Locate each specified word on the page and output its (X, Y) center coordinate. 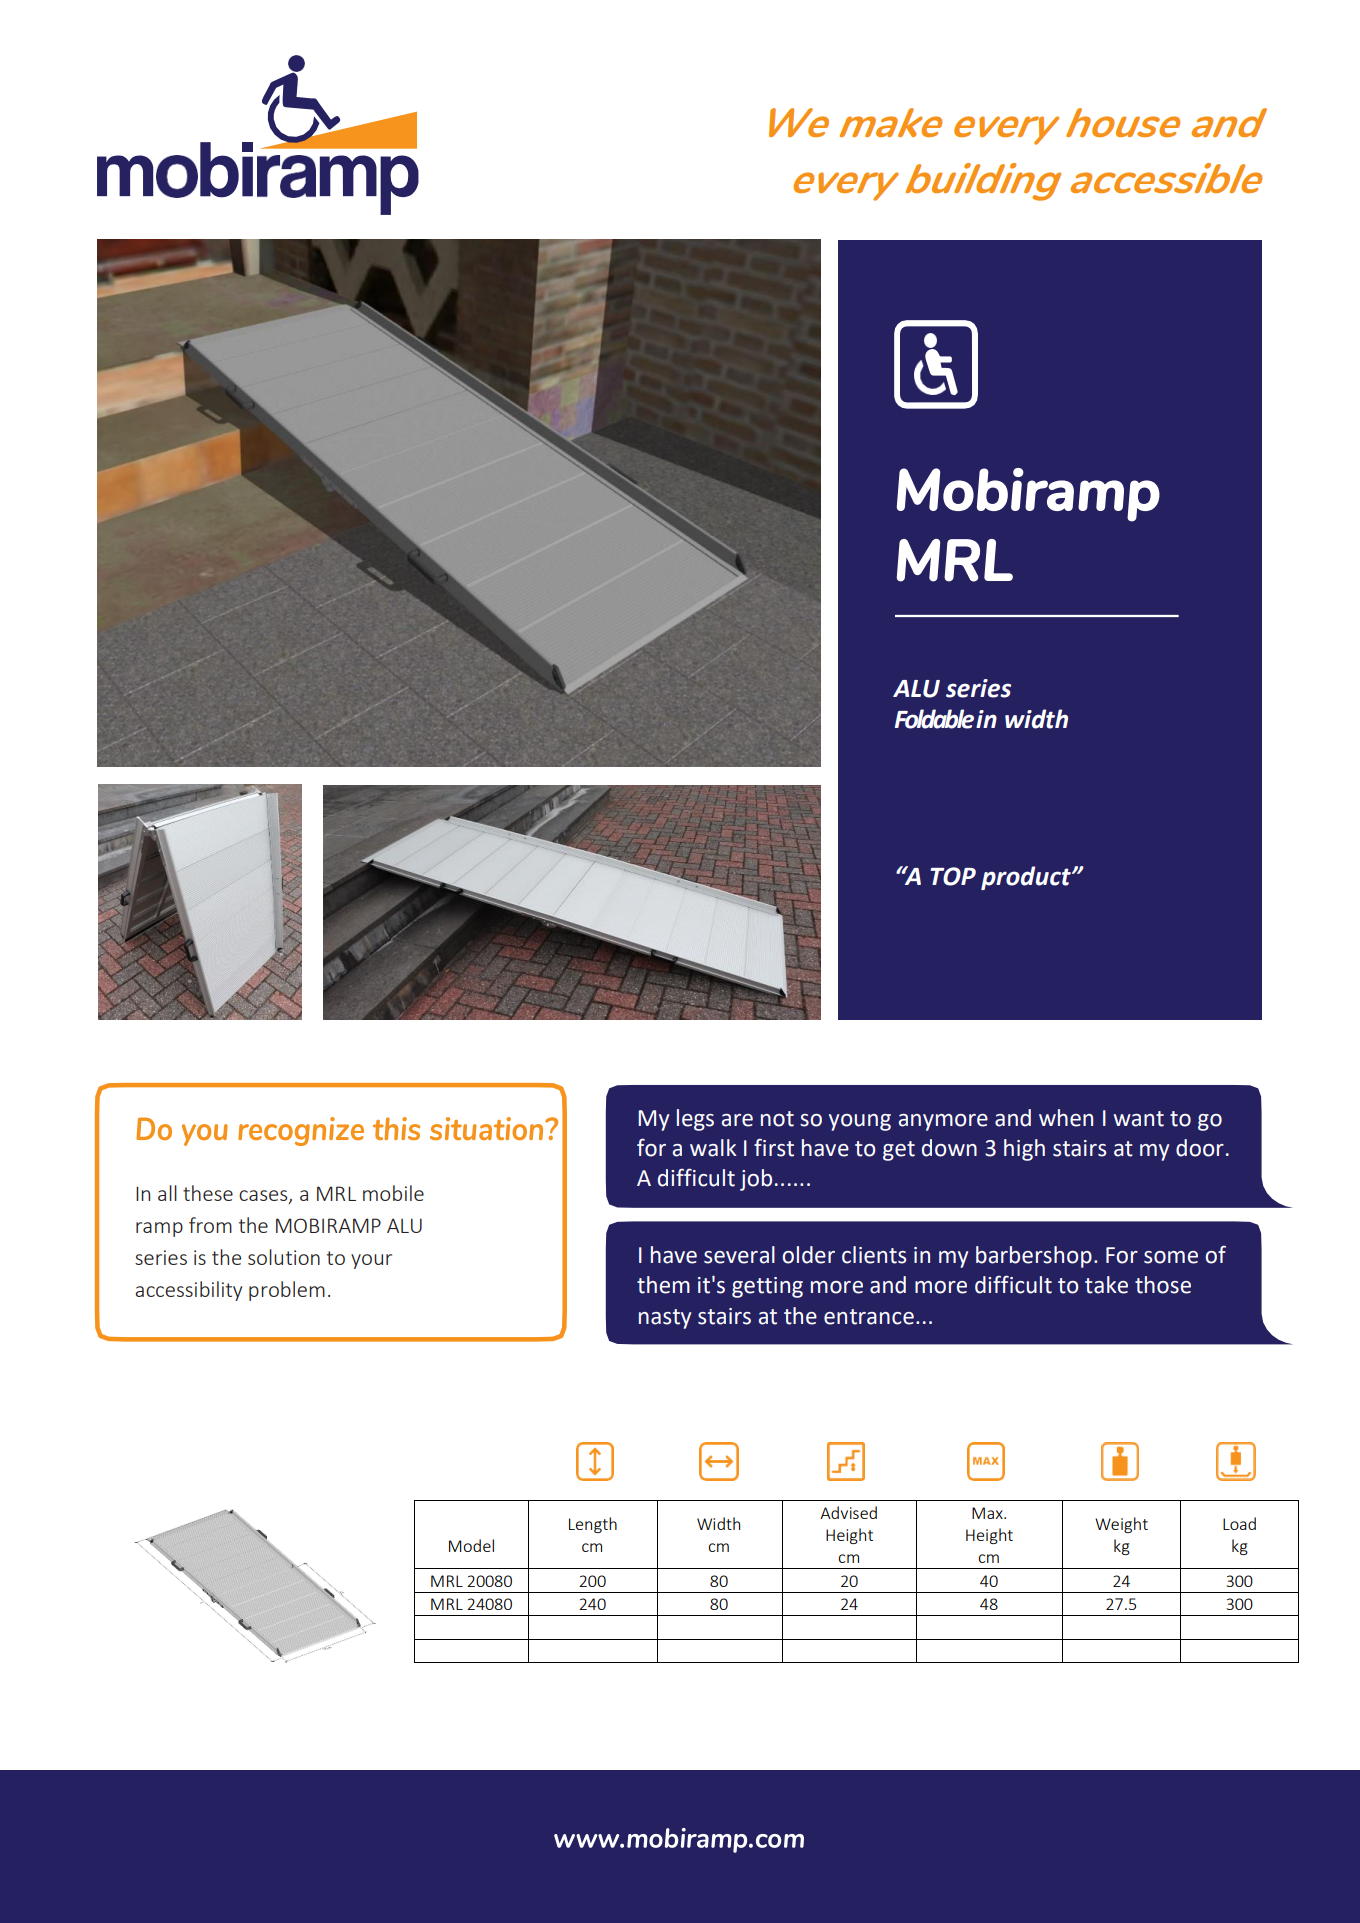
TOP (953, 876)
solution (284, 1257)
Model (471, 1545)
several (739, 1255)
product (1027, 878)
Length (593, 1525)
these (208, 1193)
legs (695, 1120)
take (1106, 1285)
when (1066, 1118)
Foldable (934, 719)
